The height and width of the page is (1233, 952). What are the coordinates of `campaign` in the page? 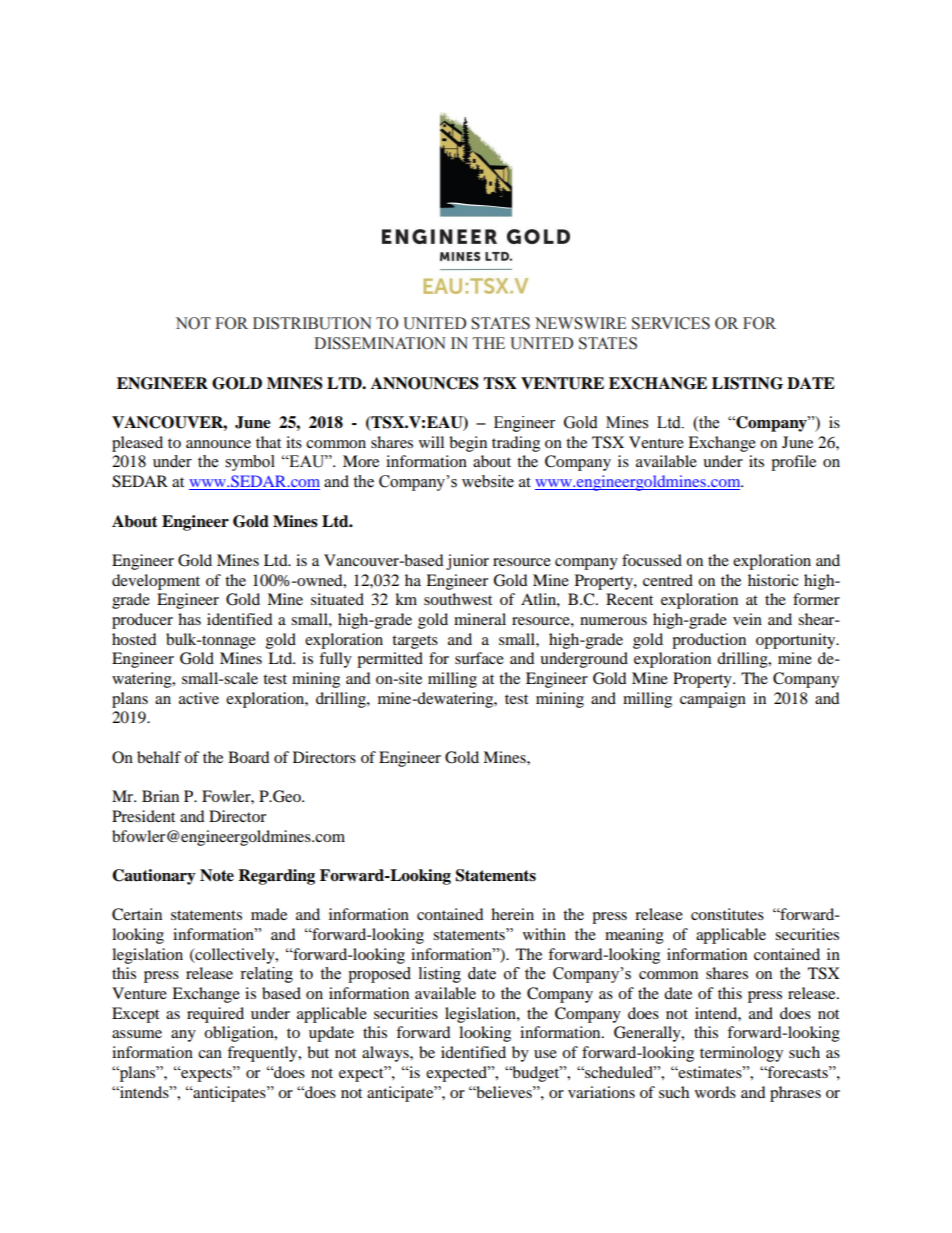 It's located at (713, 700).
